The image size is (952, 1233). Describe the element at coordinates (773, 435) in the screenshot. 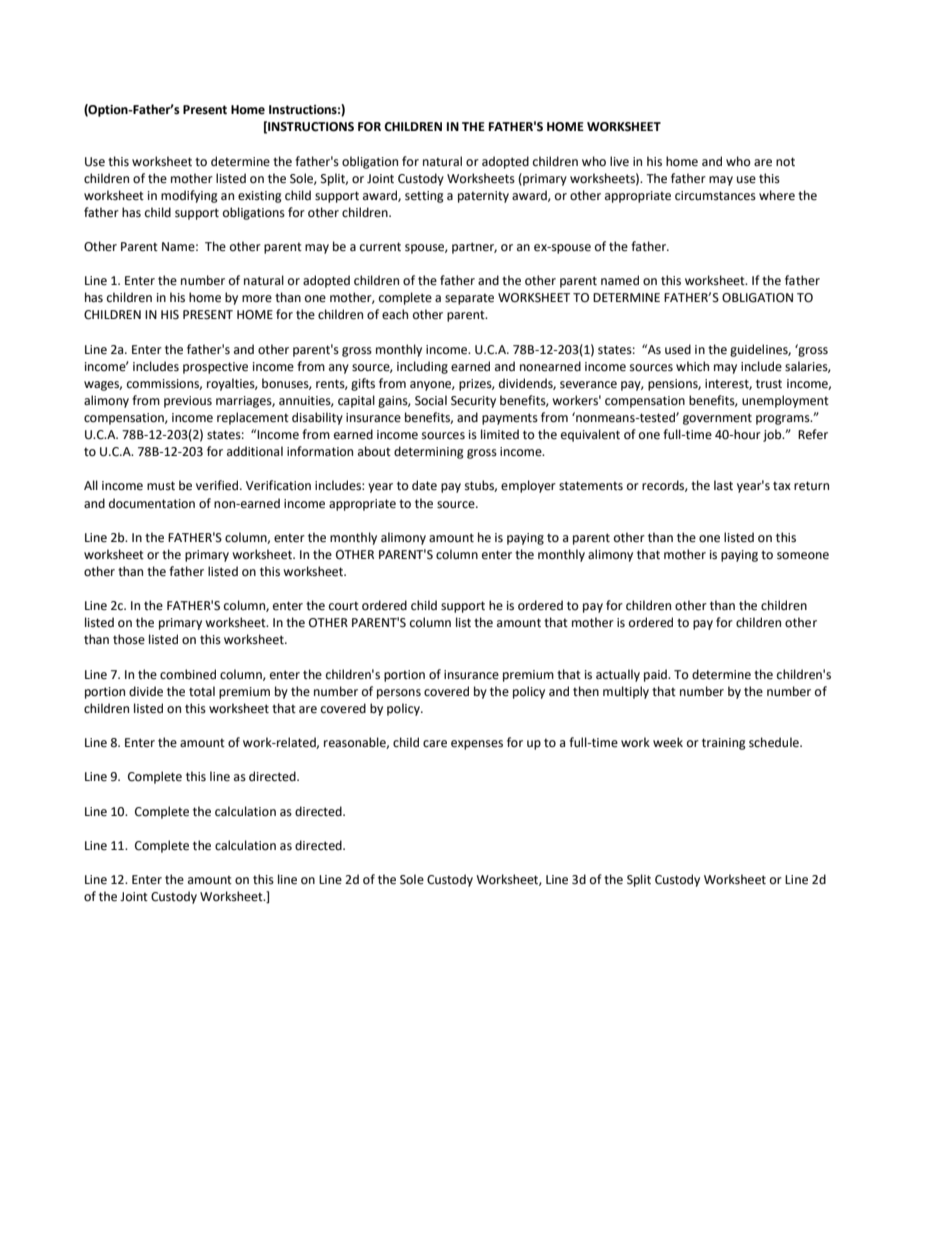

I see `job` at that location.
